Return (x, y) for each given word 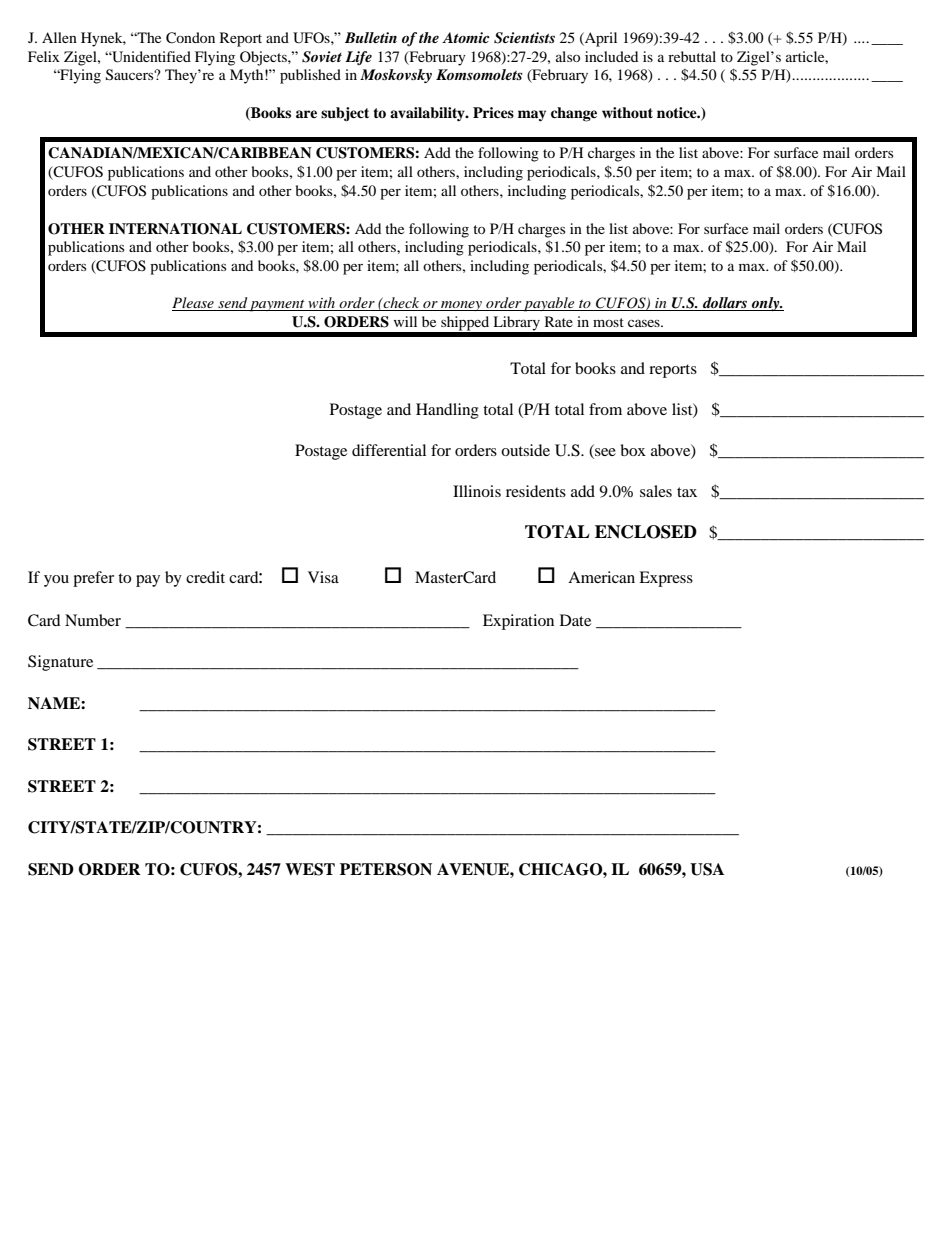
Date (575, 620)
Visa (323, 577)
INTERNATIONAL (175, 229)
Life (358, 58)
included (611, 56)
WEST (310, 869)
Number (93, 620)
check (402, 304)
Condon (190, 38)
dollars (725, 304)
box (633, 450)
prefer (93, 579)
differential (389, 450)
